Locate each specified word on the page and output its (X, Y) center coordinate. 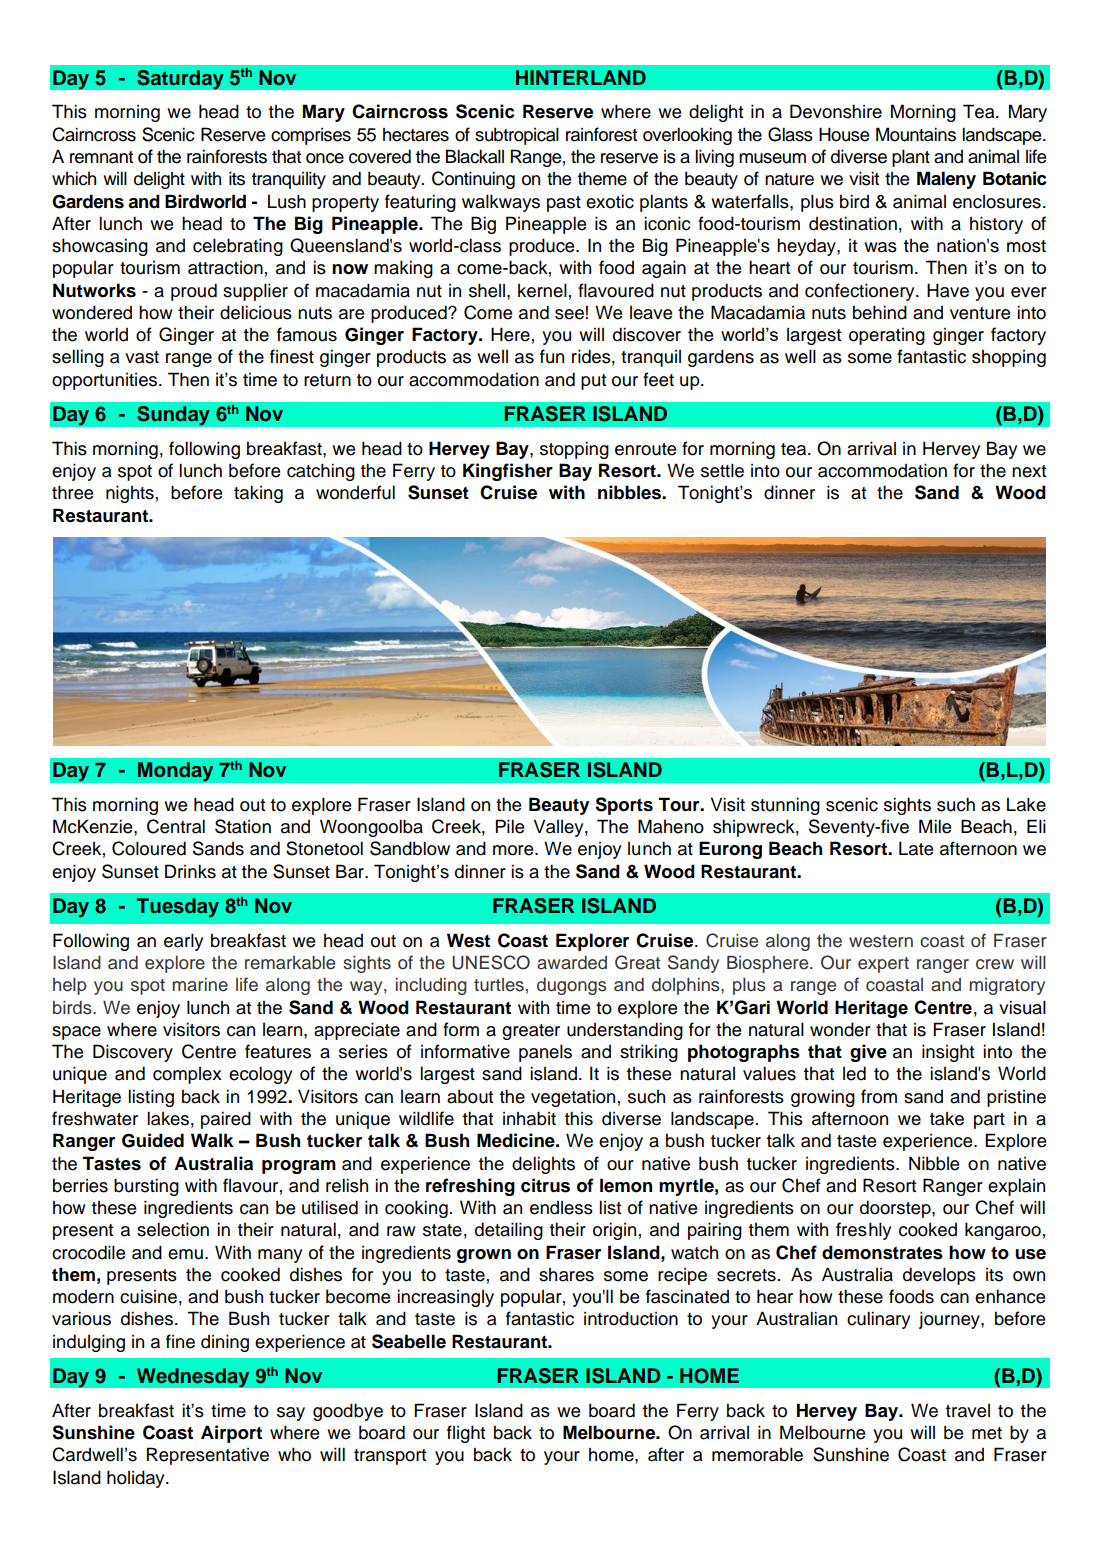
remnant (101, 157)
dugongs (572, 986)
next (1029, 471)
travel (968, 1411)
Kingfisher (508, 472)
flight (466, 1434)
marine (200, 985)
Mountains (916, 134)
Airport (231, 1434)
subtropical (517, 136)
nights (130, 494)
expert (883, 965)
